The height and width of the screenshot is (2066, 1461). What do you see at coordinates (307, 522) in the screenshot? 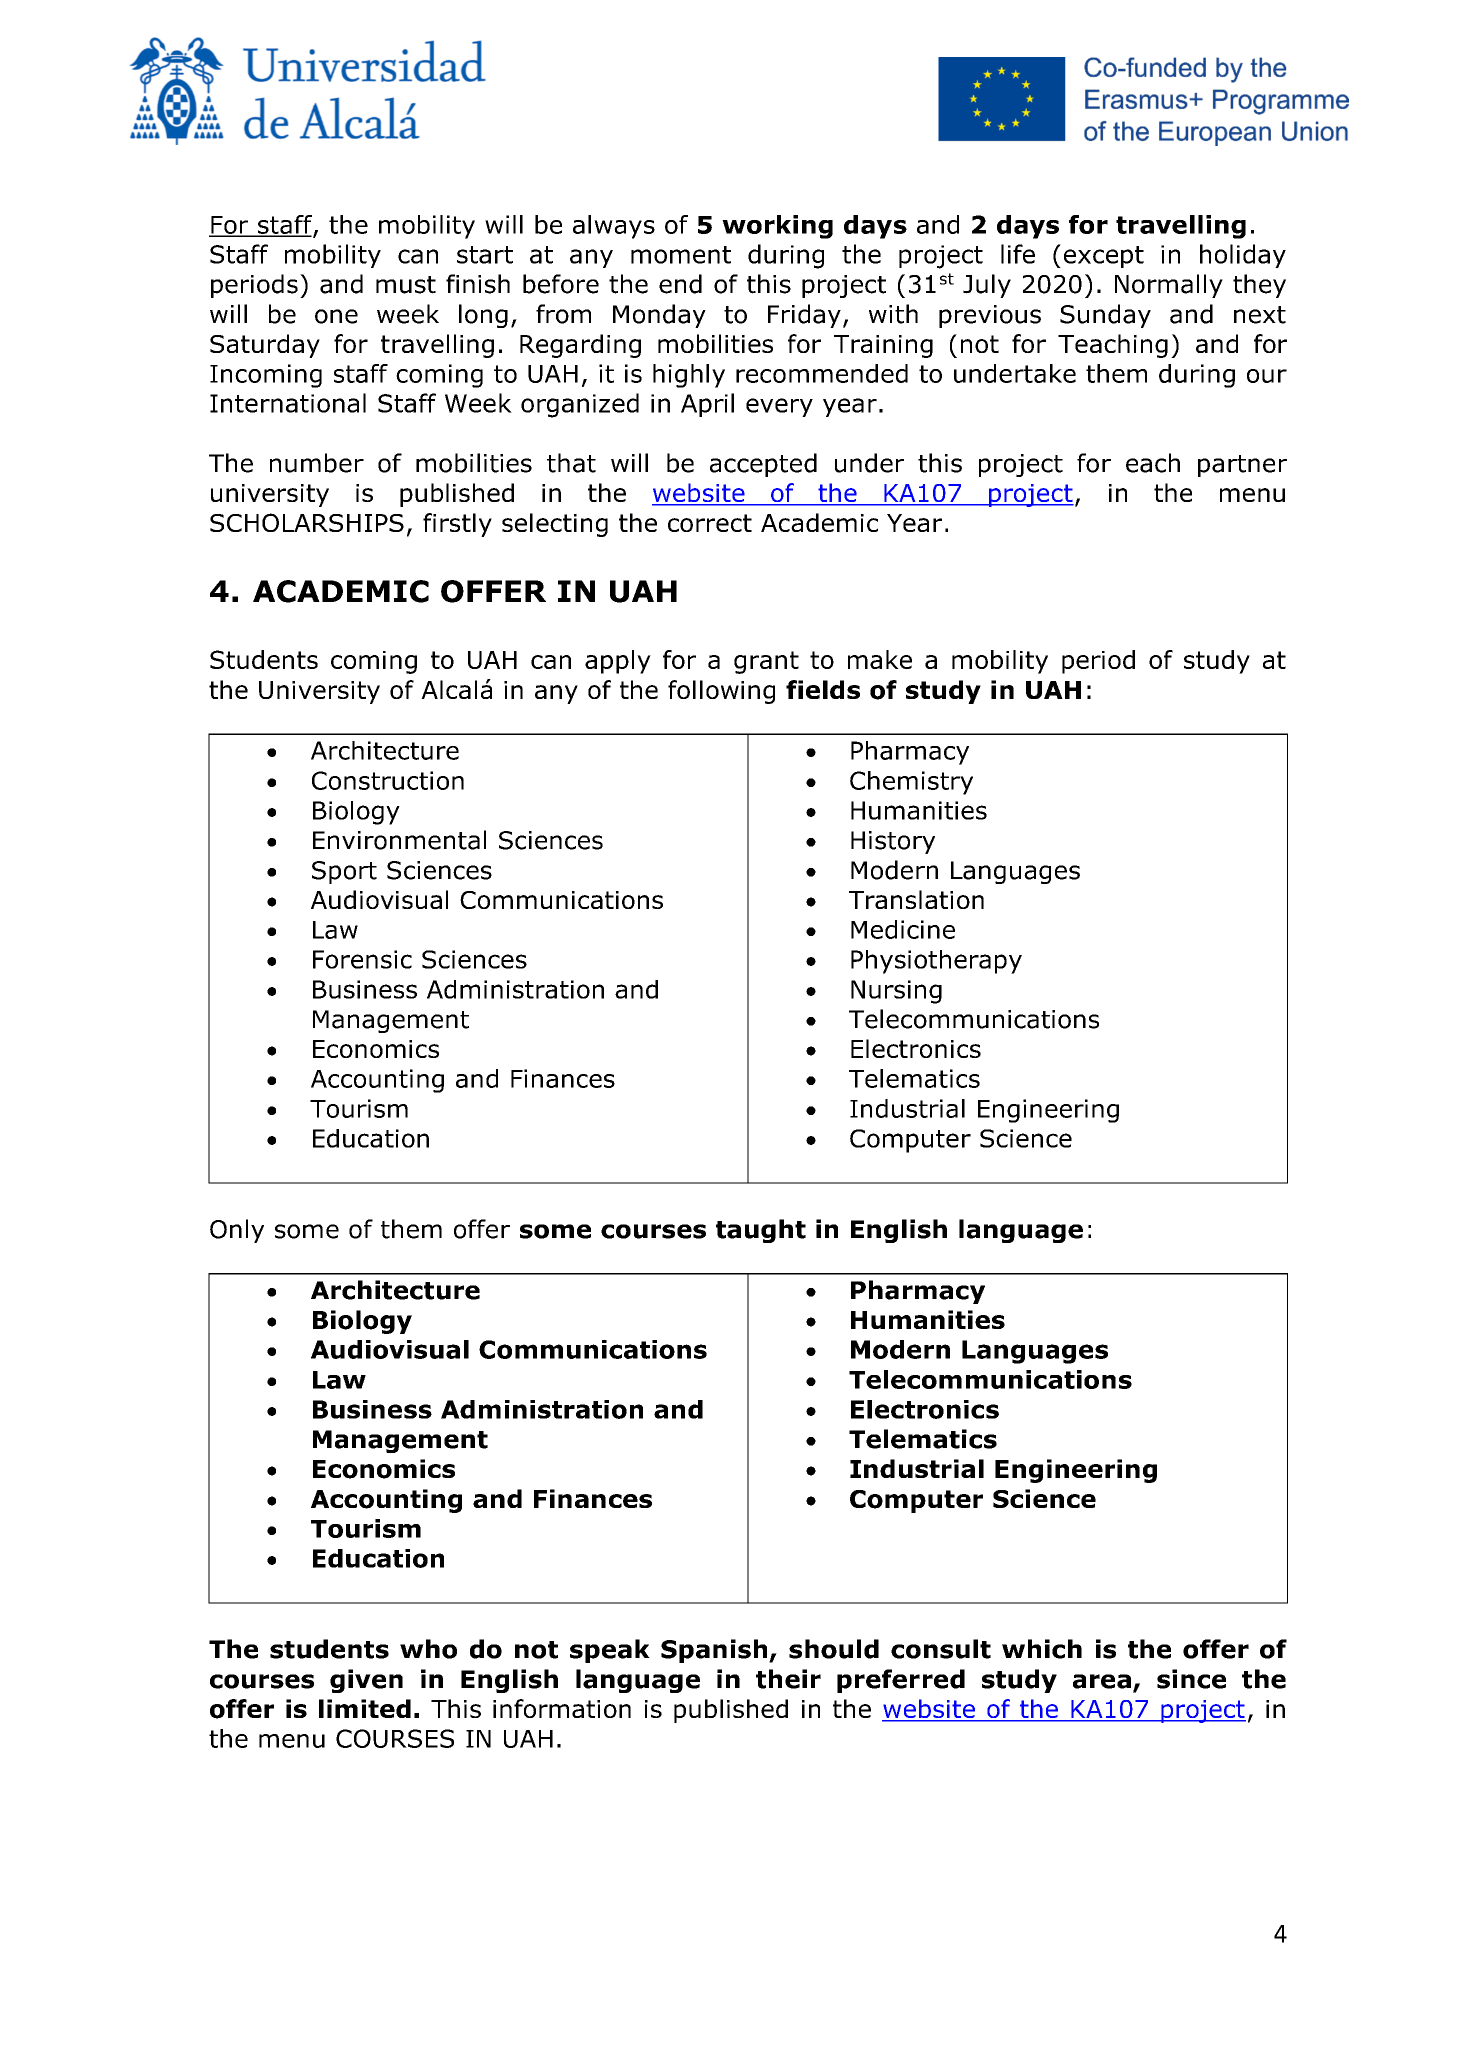
I see `SCHOLARSHIPS` at bounding box center [307, 522].
